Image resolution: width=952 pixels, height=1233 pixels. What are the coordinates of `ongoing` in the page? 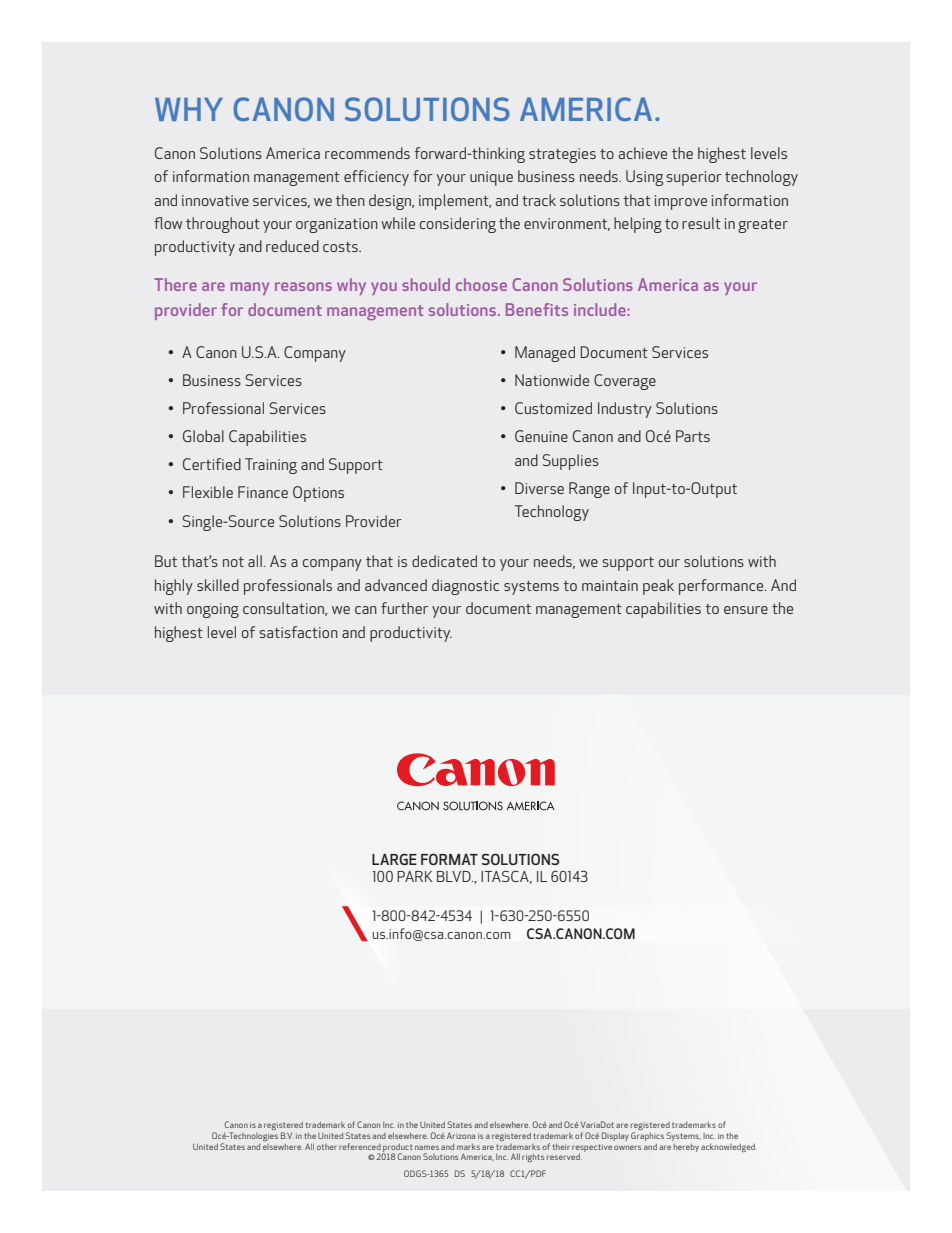 It's located at (213, 610).
